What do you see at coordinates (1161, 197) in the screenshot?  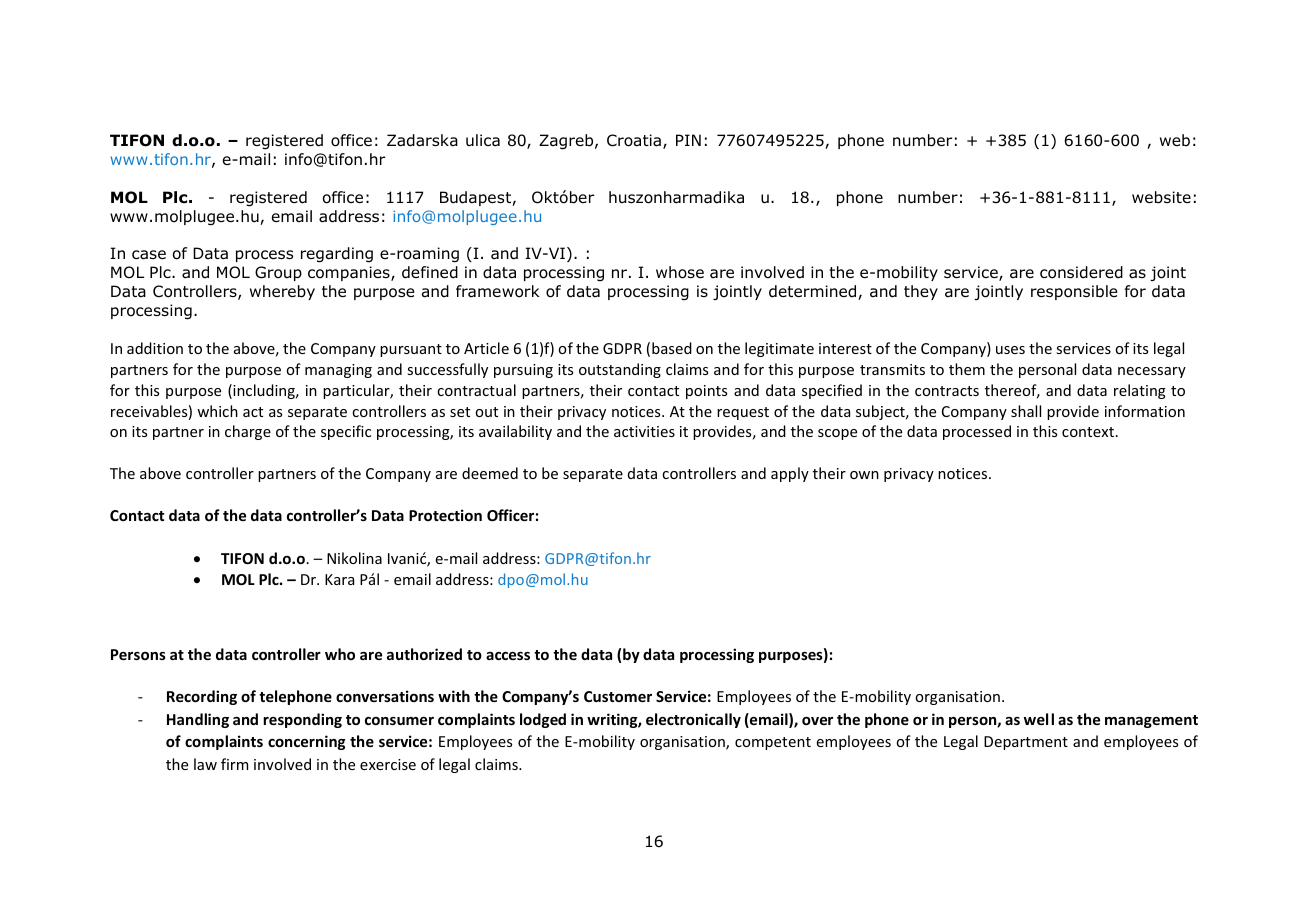 I see `website` at bounding box center [1161, 197].
